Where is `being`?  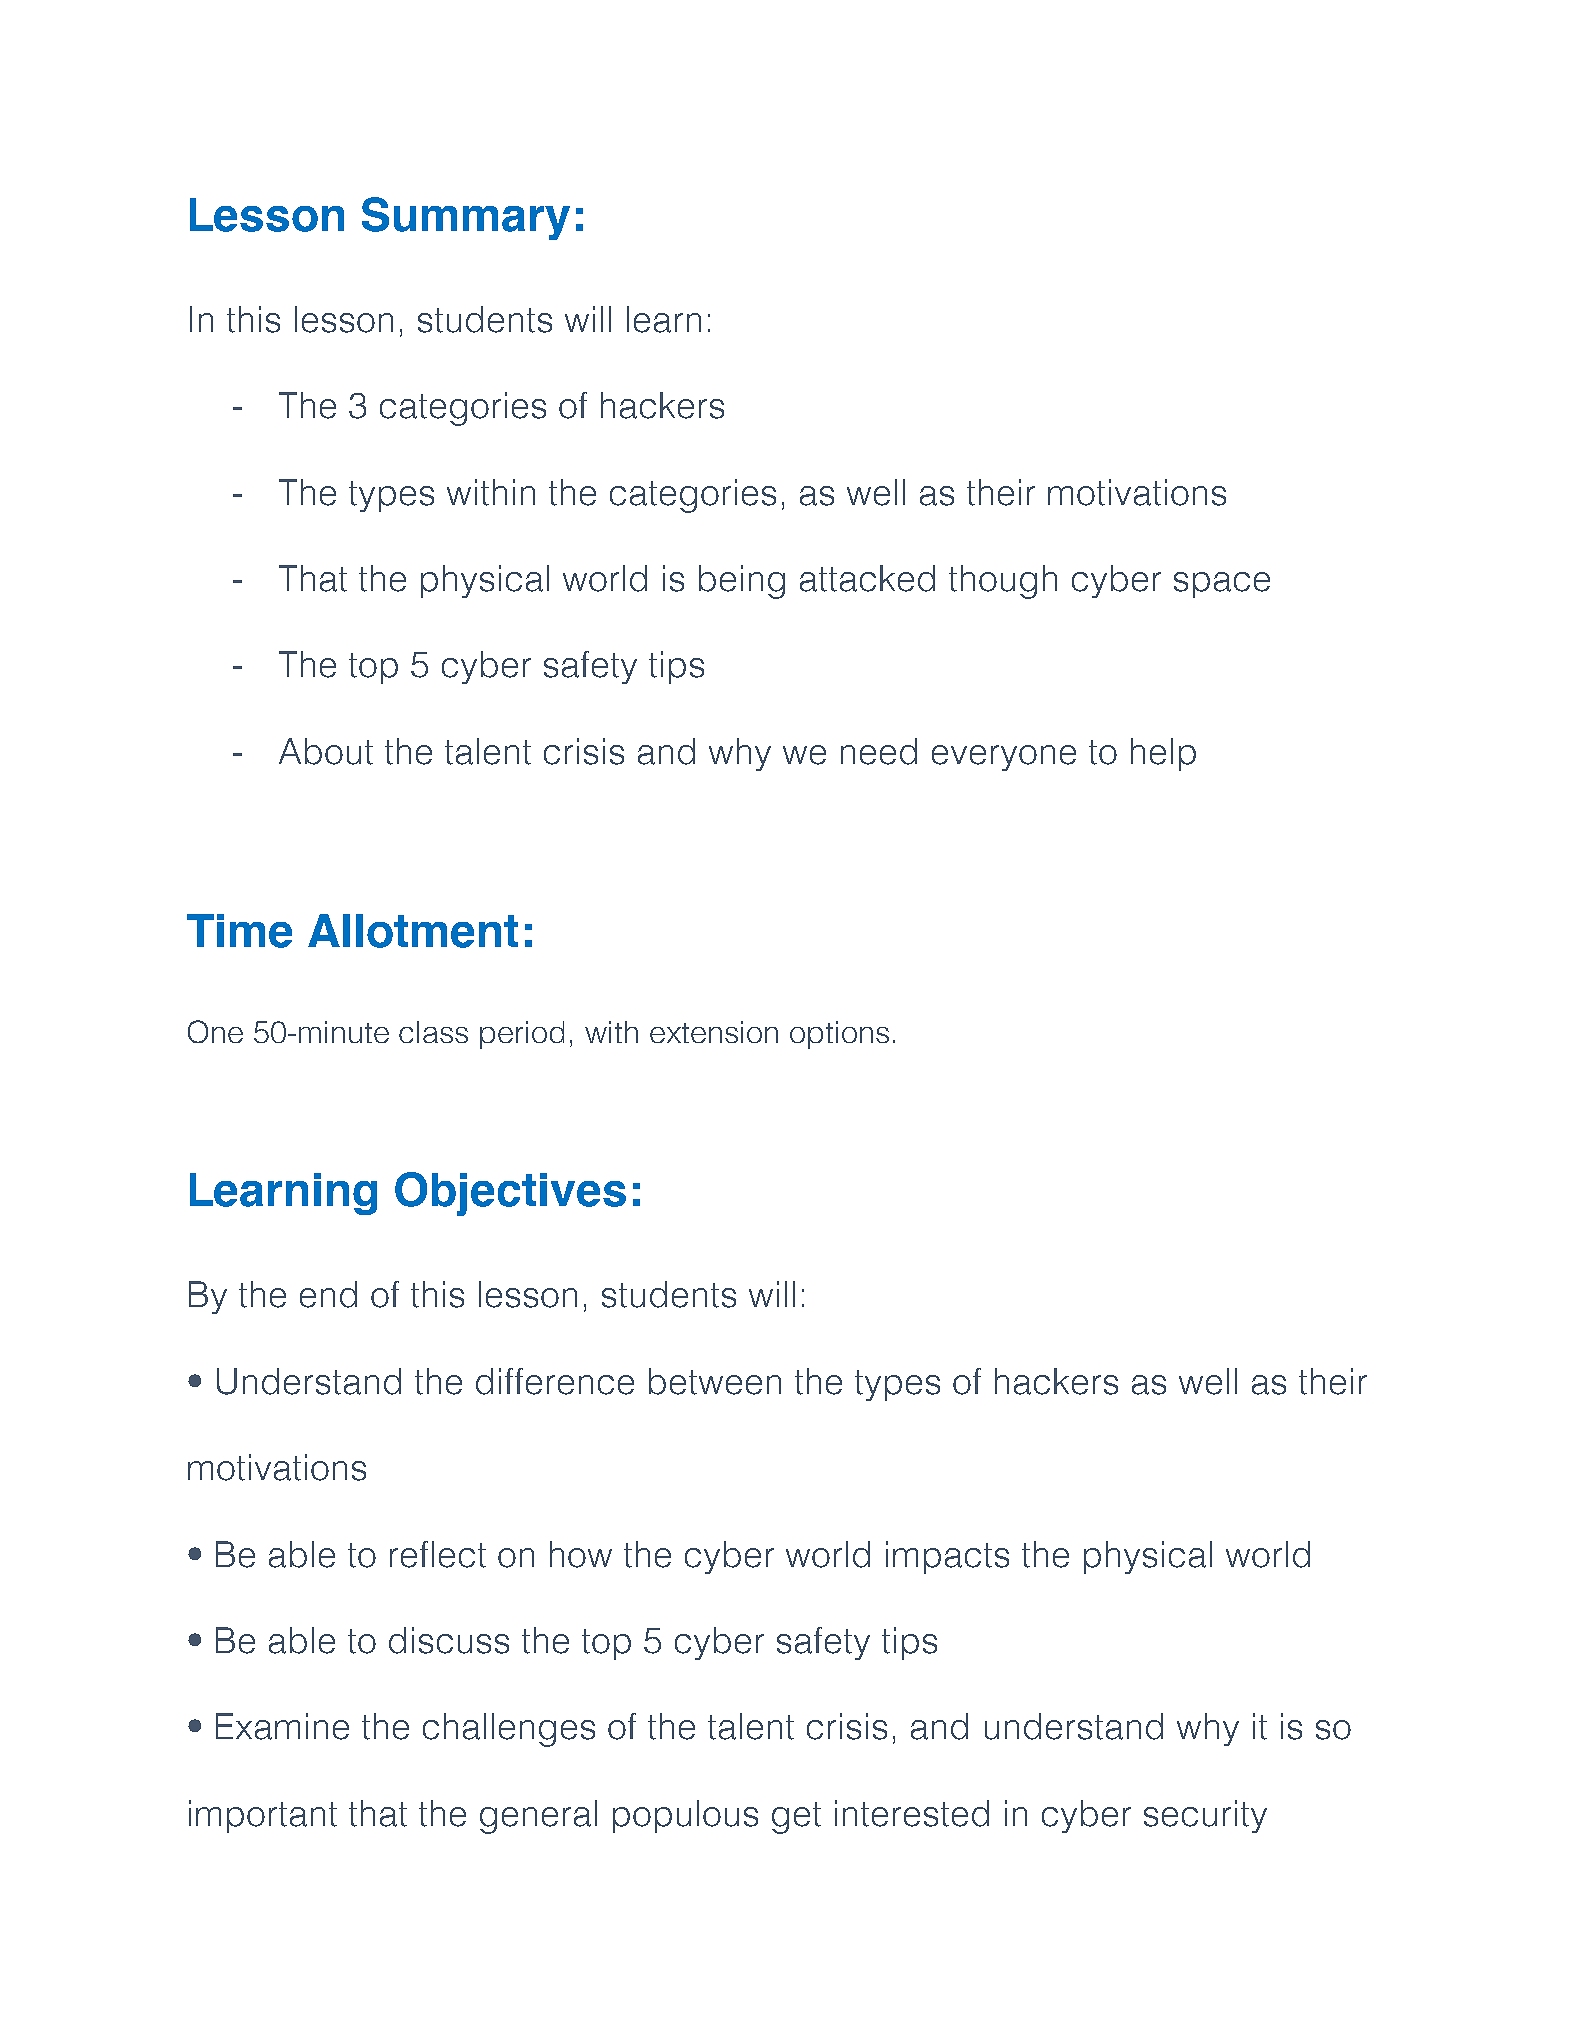
being is located at coordinates (742, 582).
